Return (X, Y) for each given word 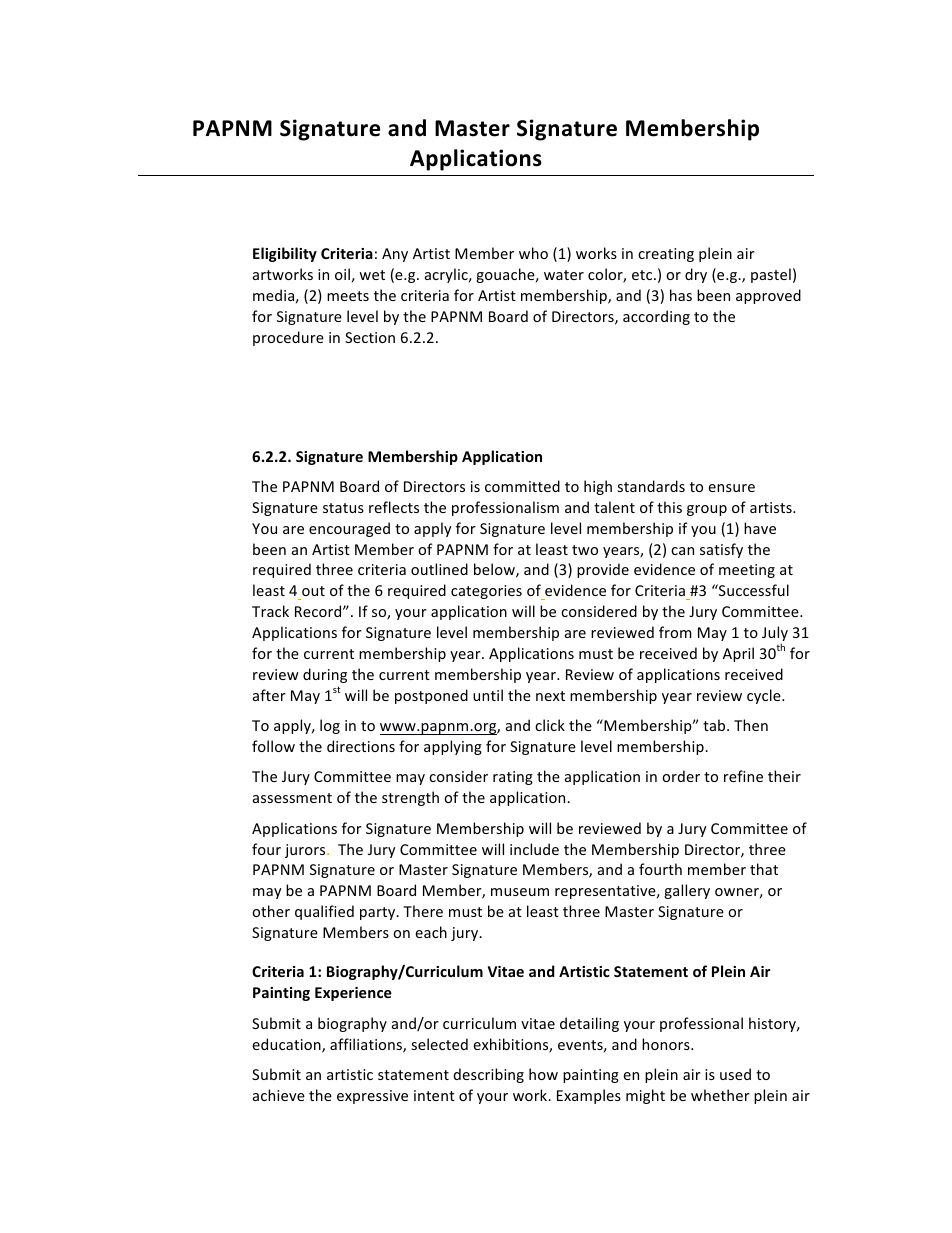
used (735, 1074)
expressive (372, 1097)
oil (342, 274)
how (543, 1074)
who (533, 253)
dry (696, 275)
